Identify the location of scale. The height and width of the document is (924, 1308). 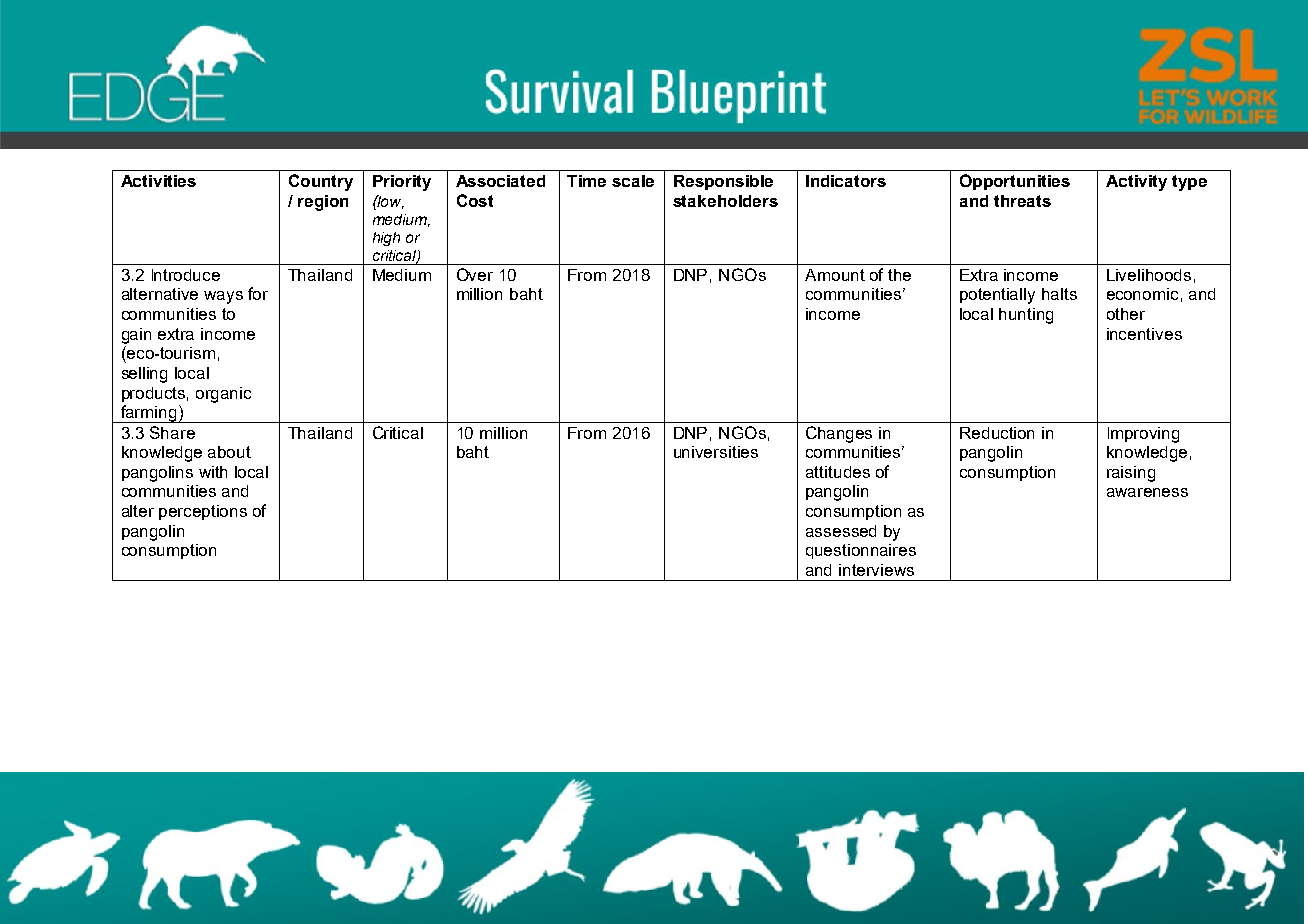
(633, 181).
